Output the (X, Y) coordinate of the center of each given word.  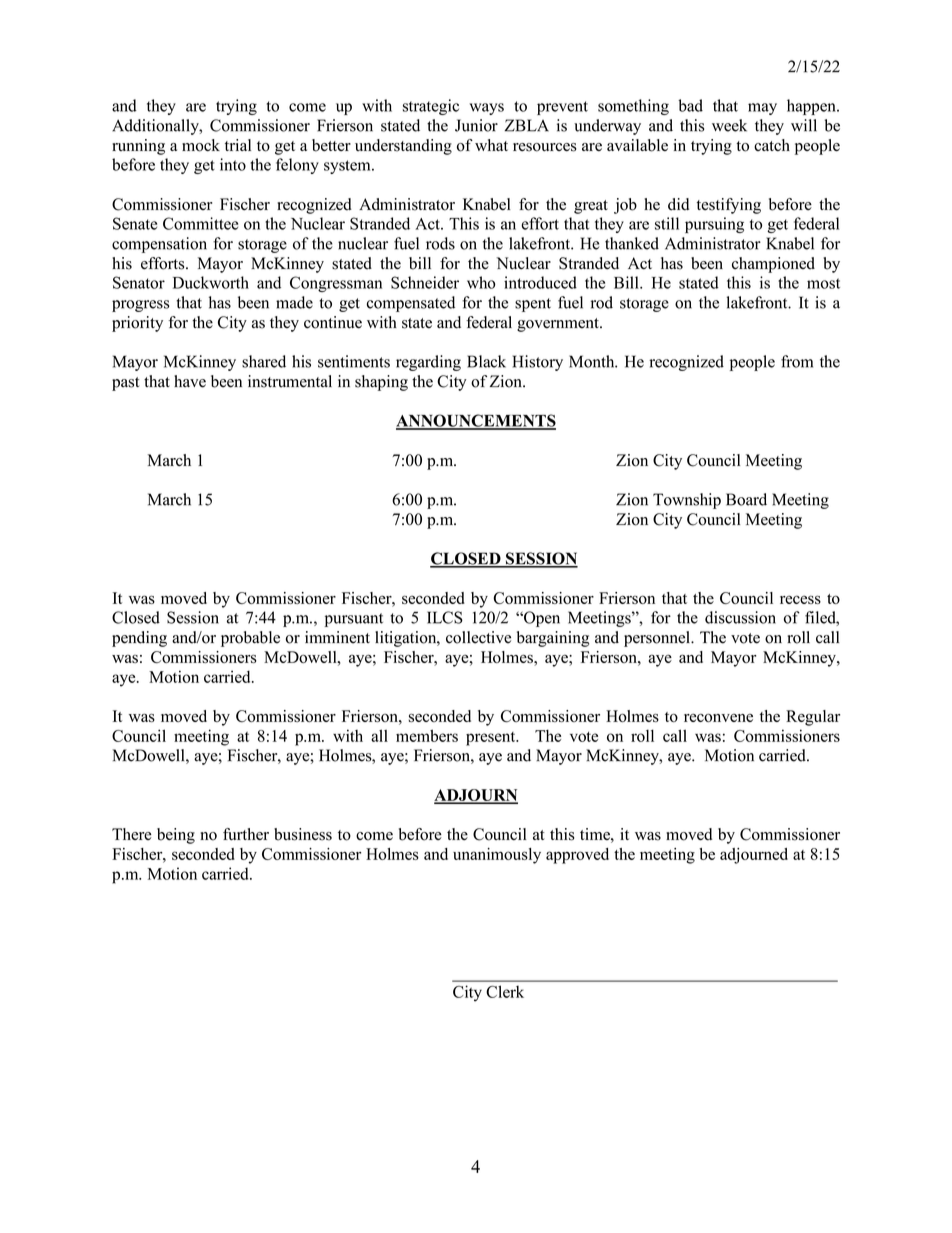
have (190, 381)
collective (478, 637)
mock (201, 145)
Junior (476, 125)
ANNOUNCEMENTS (476, 421)
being (176, 836)
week (729, 125)
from (797, 361)
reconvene (718, 718)
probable (250, 639)
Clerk (505, 991)
